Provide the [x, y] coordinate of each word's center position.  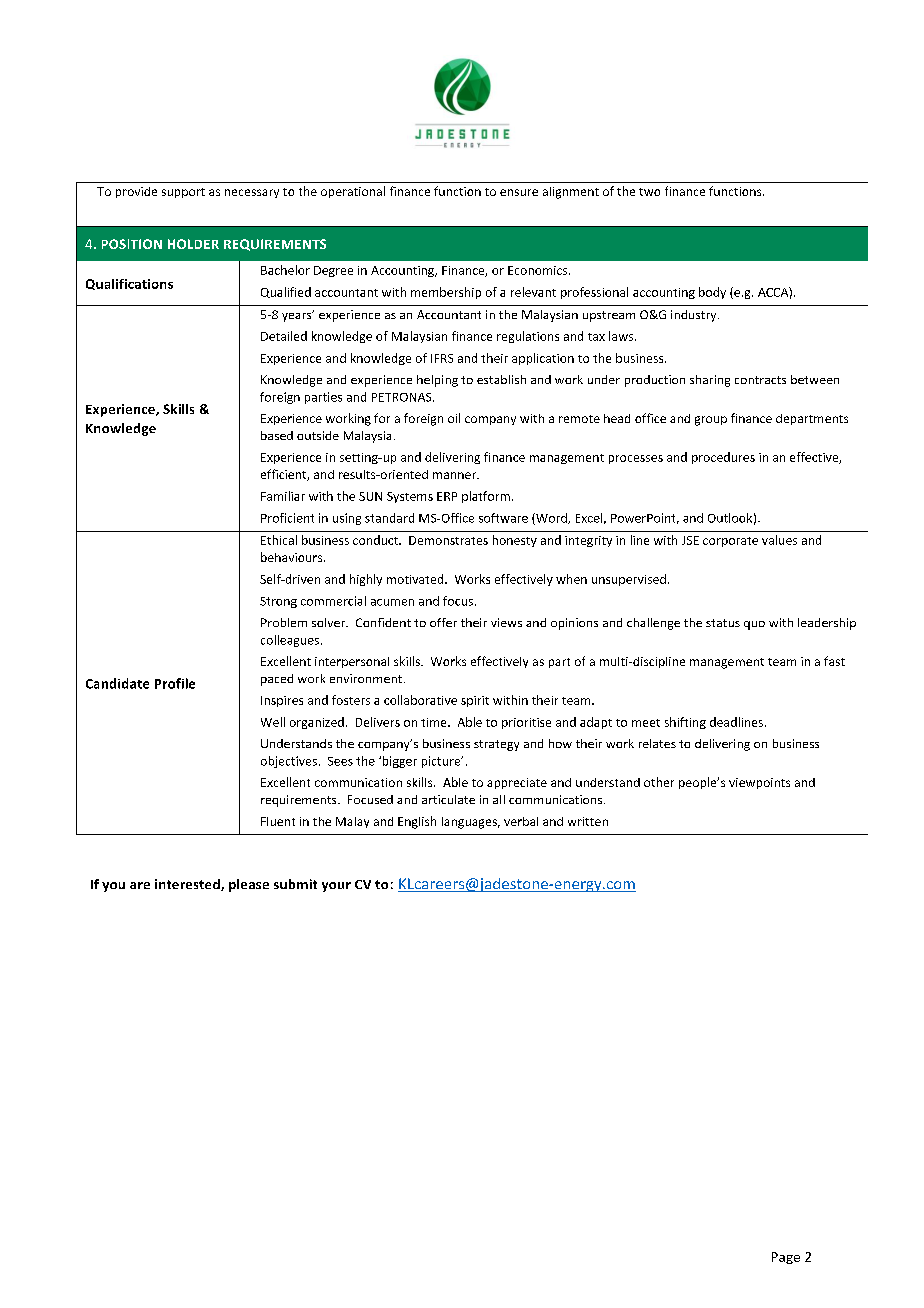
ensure [519, 192]
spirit [475, 701]
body [712, 293]
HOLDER [193, 244]
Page [786, 1258]
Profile [175, 683]
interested [188, 885]
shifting [685, 723]
